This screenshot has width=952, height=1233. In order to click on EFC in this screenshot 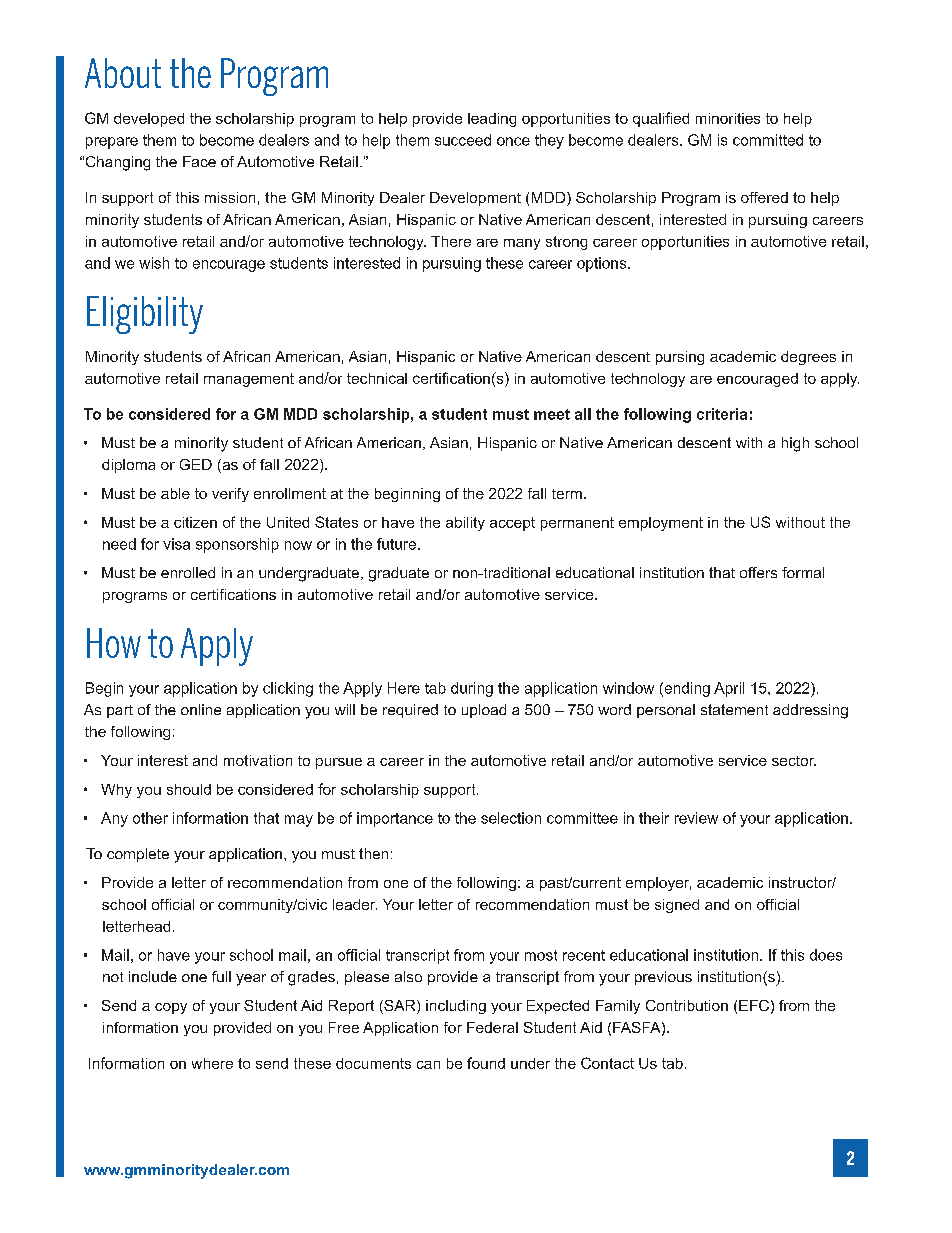, I will do `click(754, 1005)`.
